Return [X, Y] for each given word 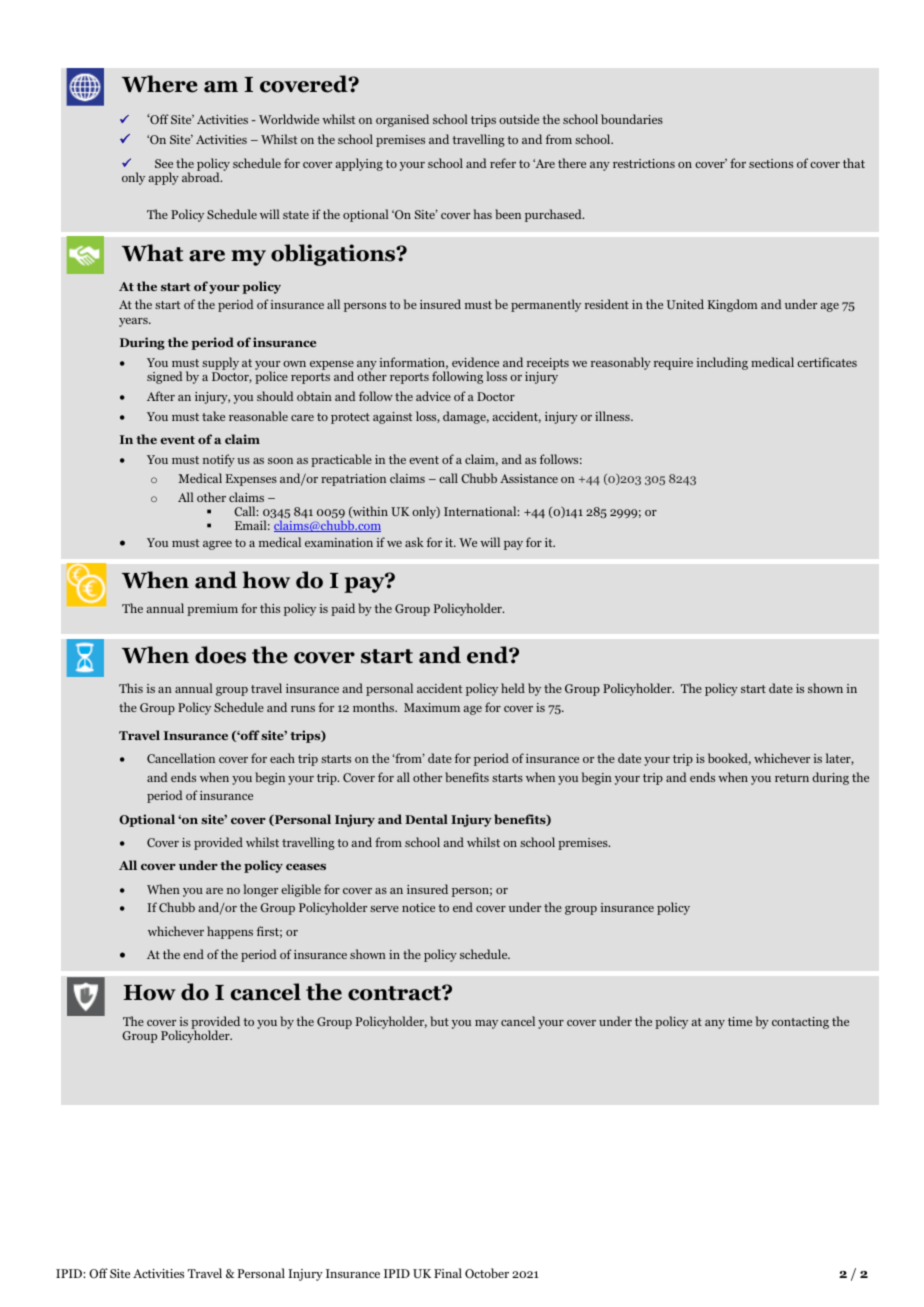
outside [519, 119]
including [722, 363]
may [486, 1024]
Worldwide [289, 119]
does [220, 655]
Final [448, 1273]
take [213, 416]
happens [230, 932]
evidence [475, 362]
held [513, 688]
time [740, 1021]
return [792, 778]
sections [771, 163]
